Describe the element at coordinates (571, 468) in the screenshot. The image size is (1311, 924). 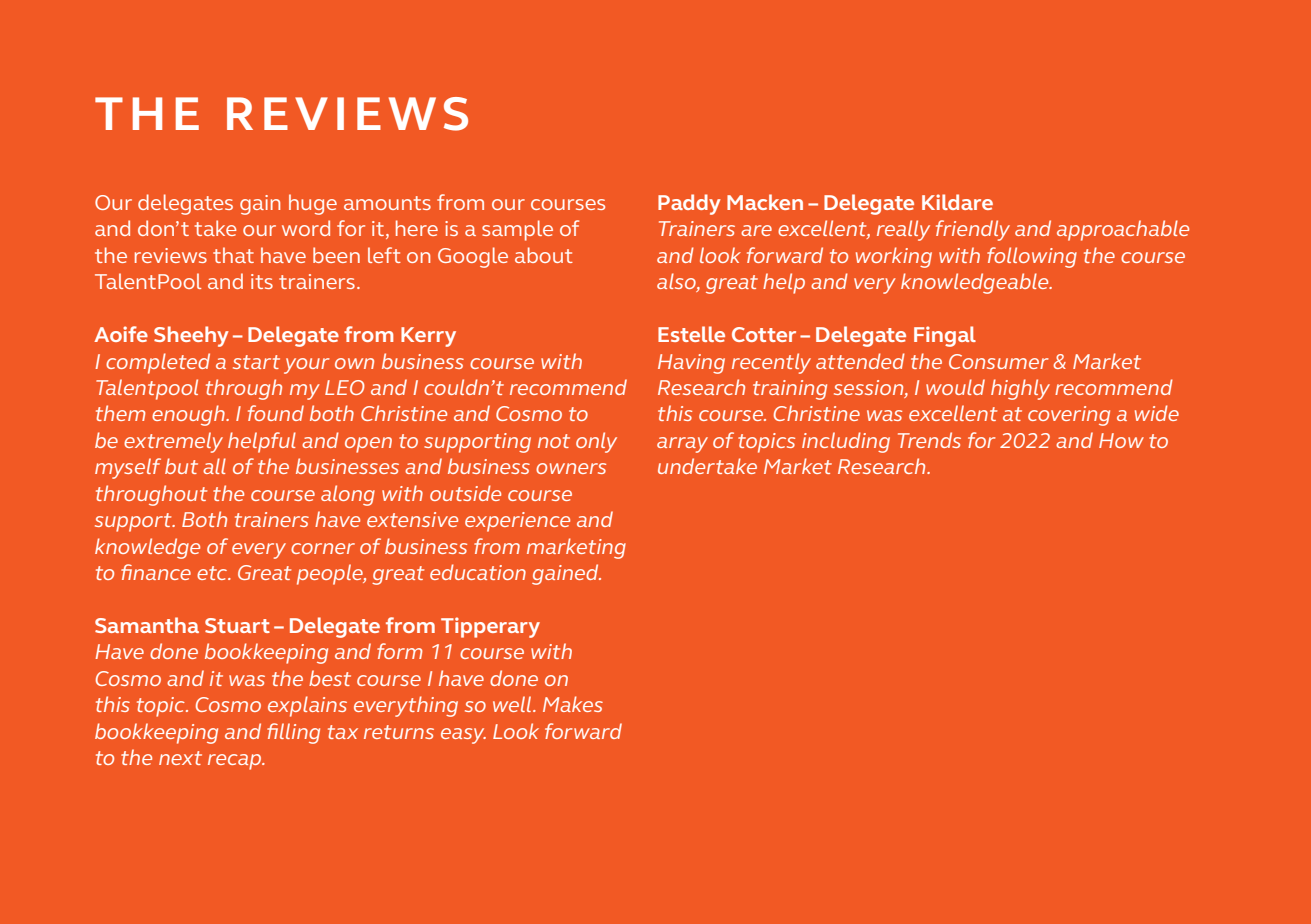
I see `owners` at that location.
